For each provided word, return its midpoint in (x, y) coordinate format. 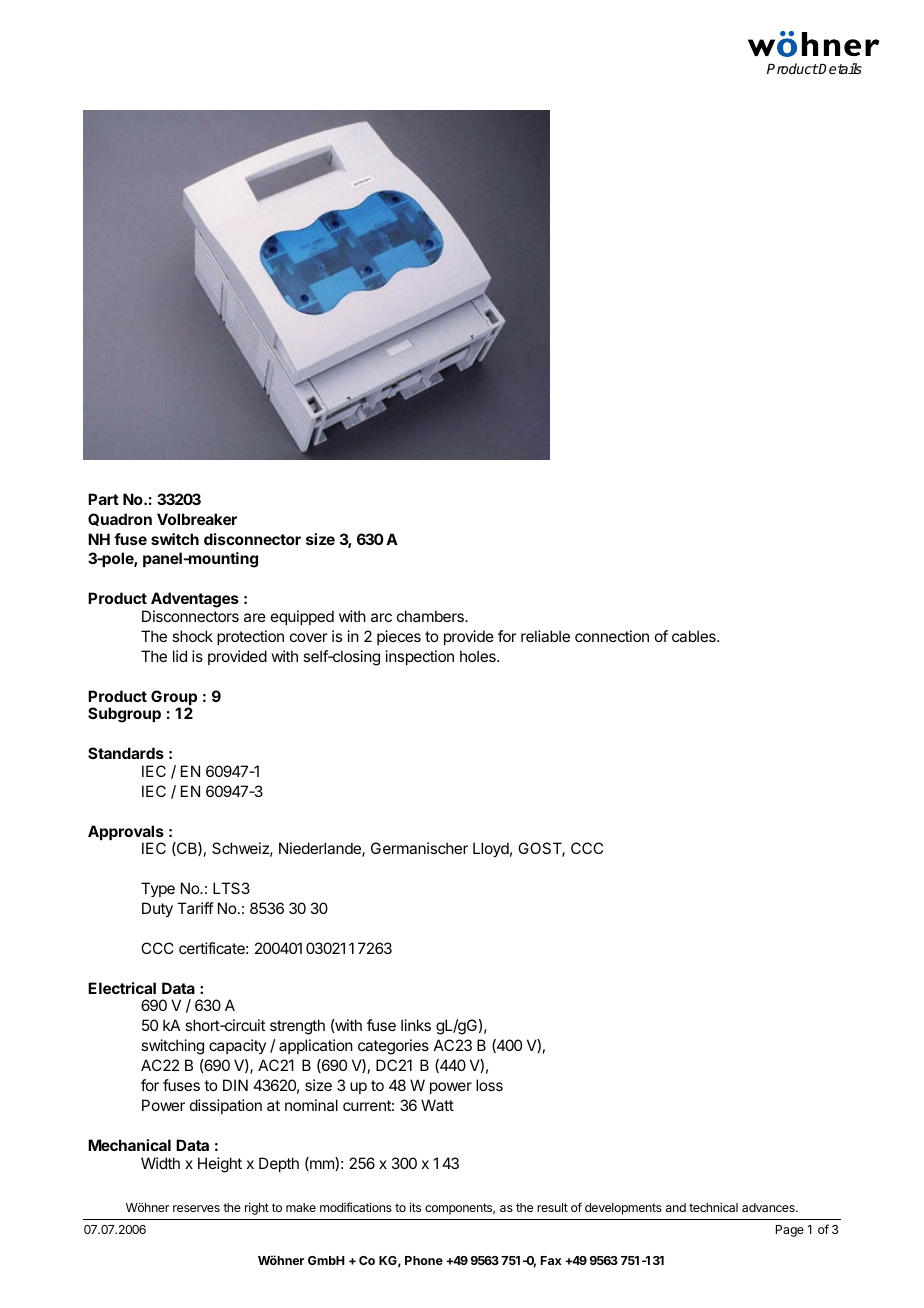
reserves (196, 1208)
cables (695, 636)
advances (769, 1207)
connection (612, 636)
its (415, 1207)
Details (839, 68)
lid (180, 656)
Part (103, 499)
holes (479, 656)
